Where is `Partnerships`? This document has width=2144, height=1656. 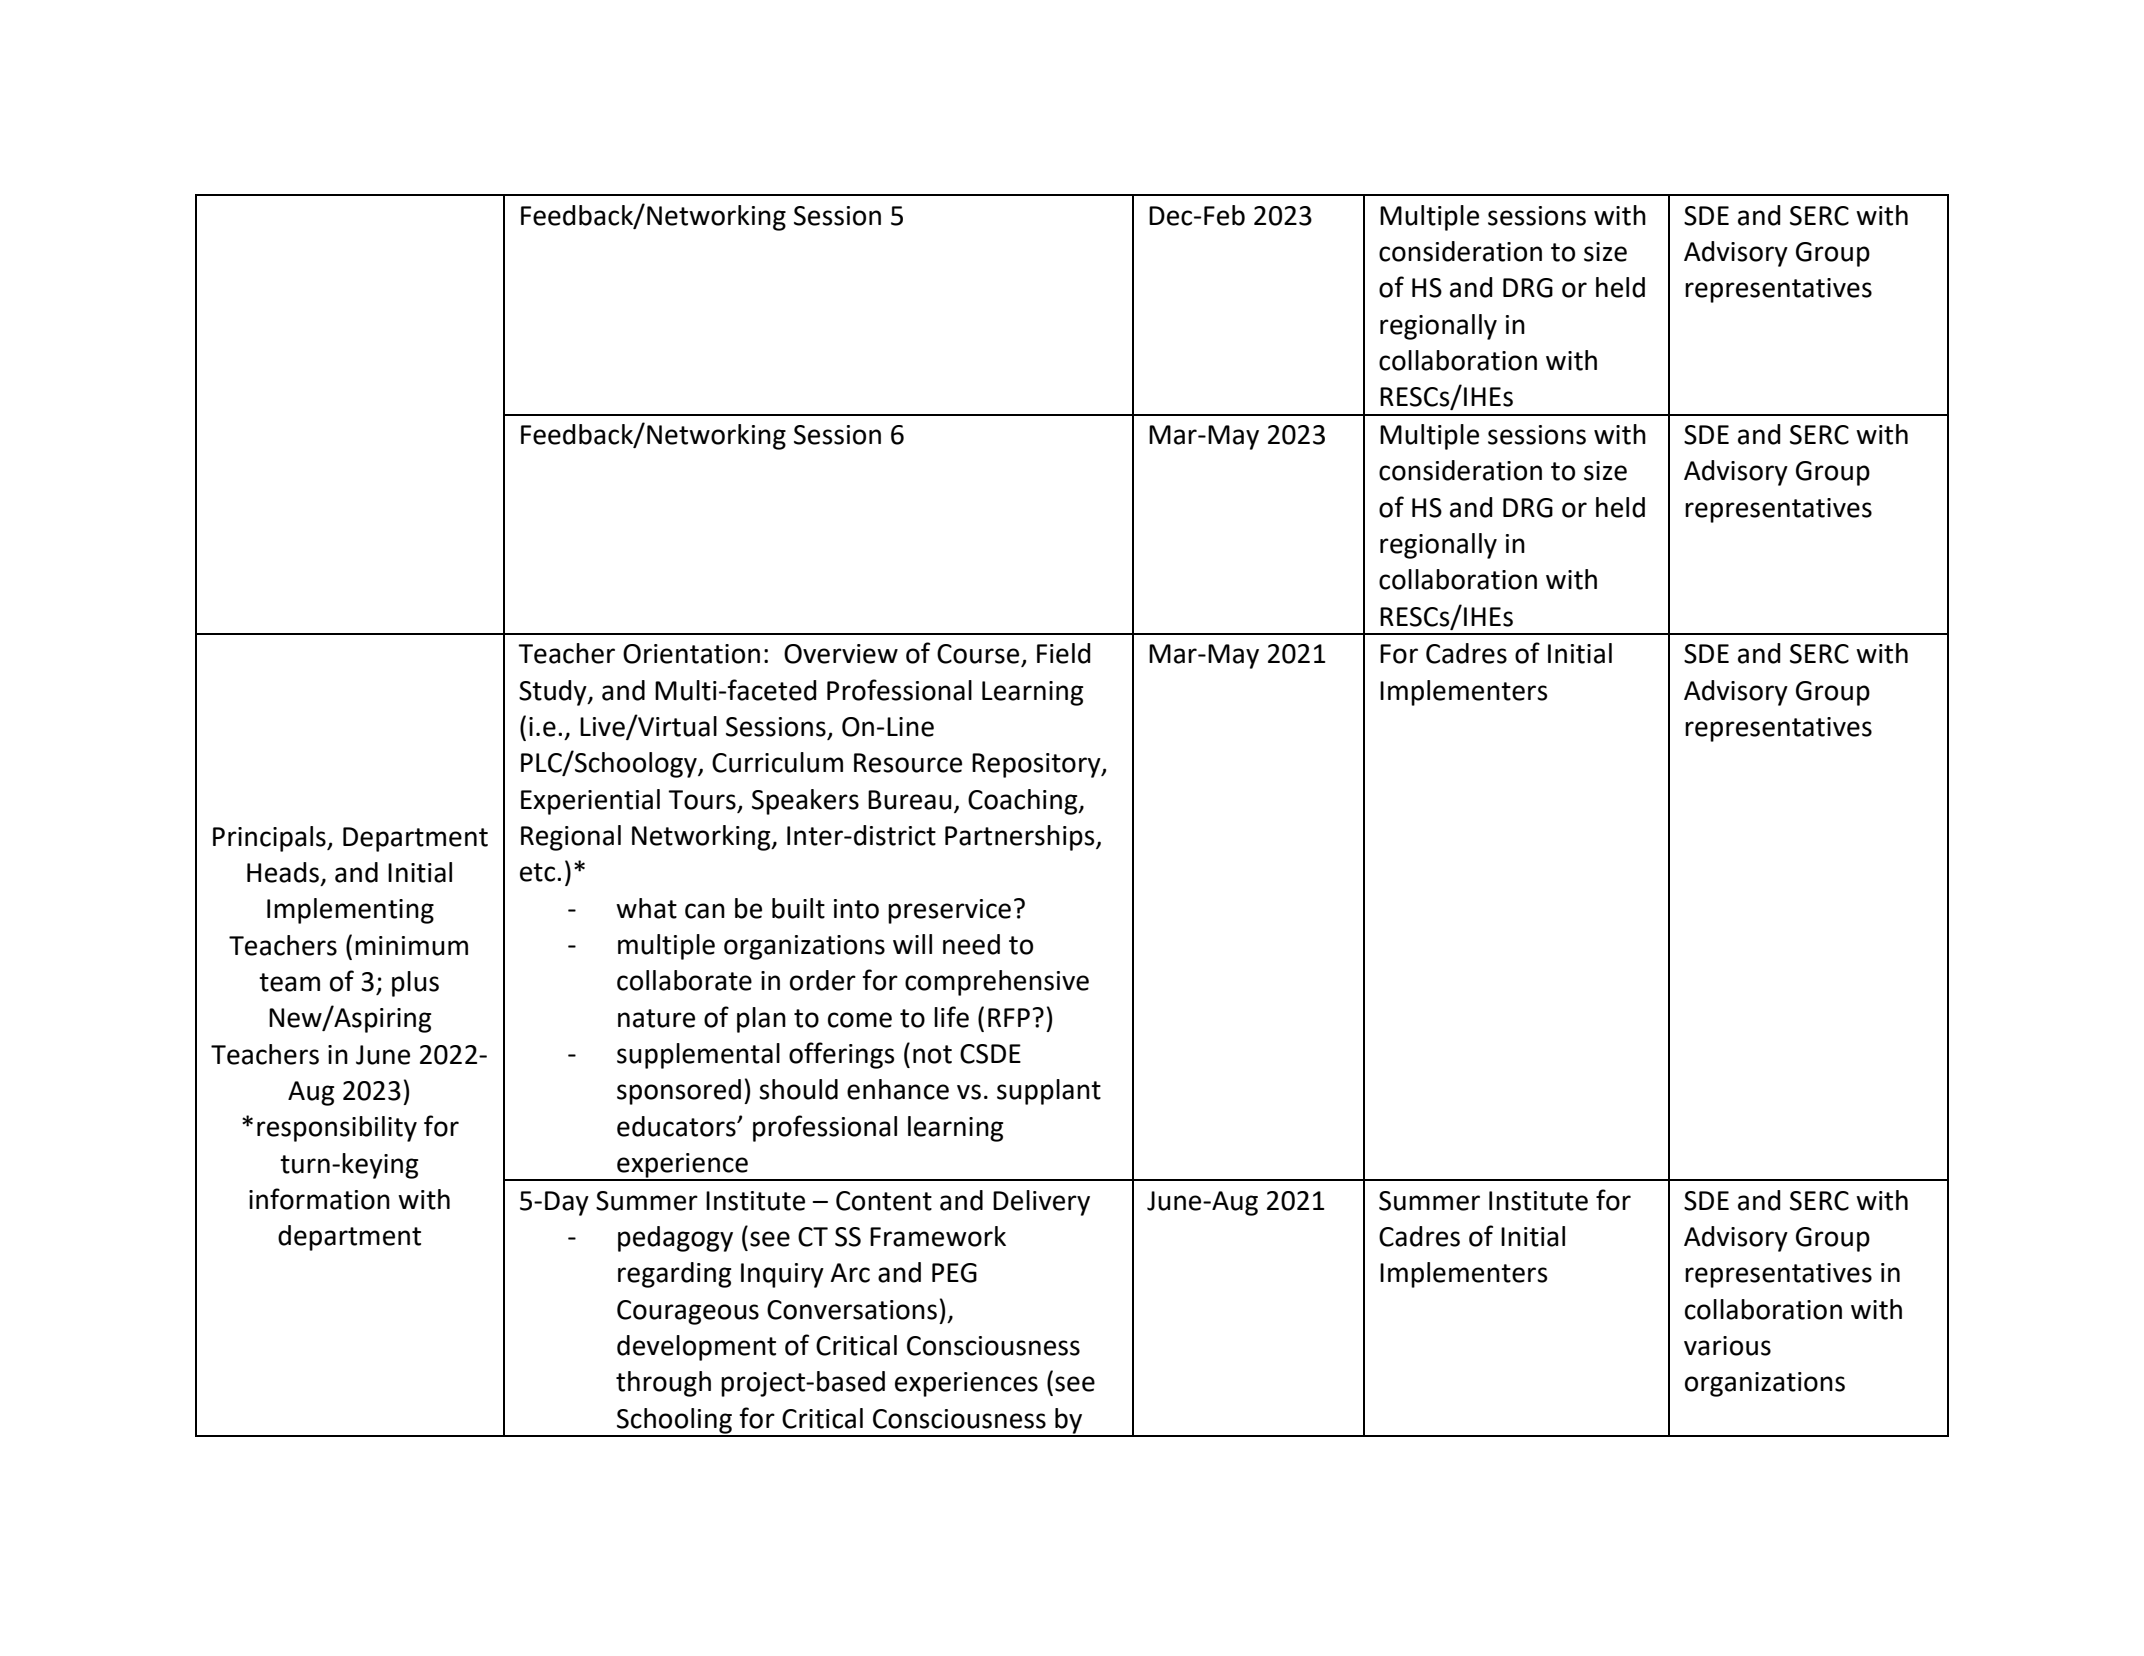
Partnerships is located at coordinates (1021, 838).
